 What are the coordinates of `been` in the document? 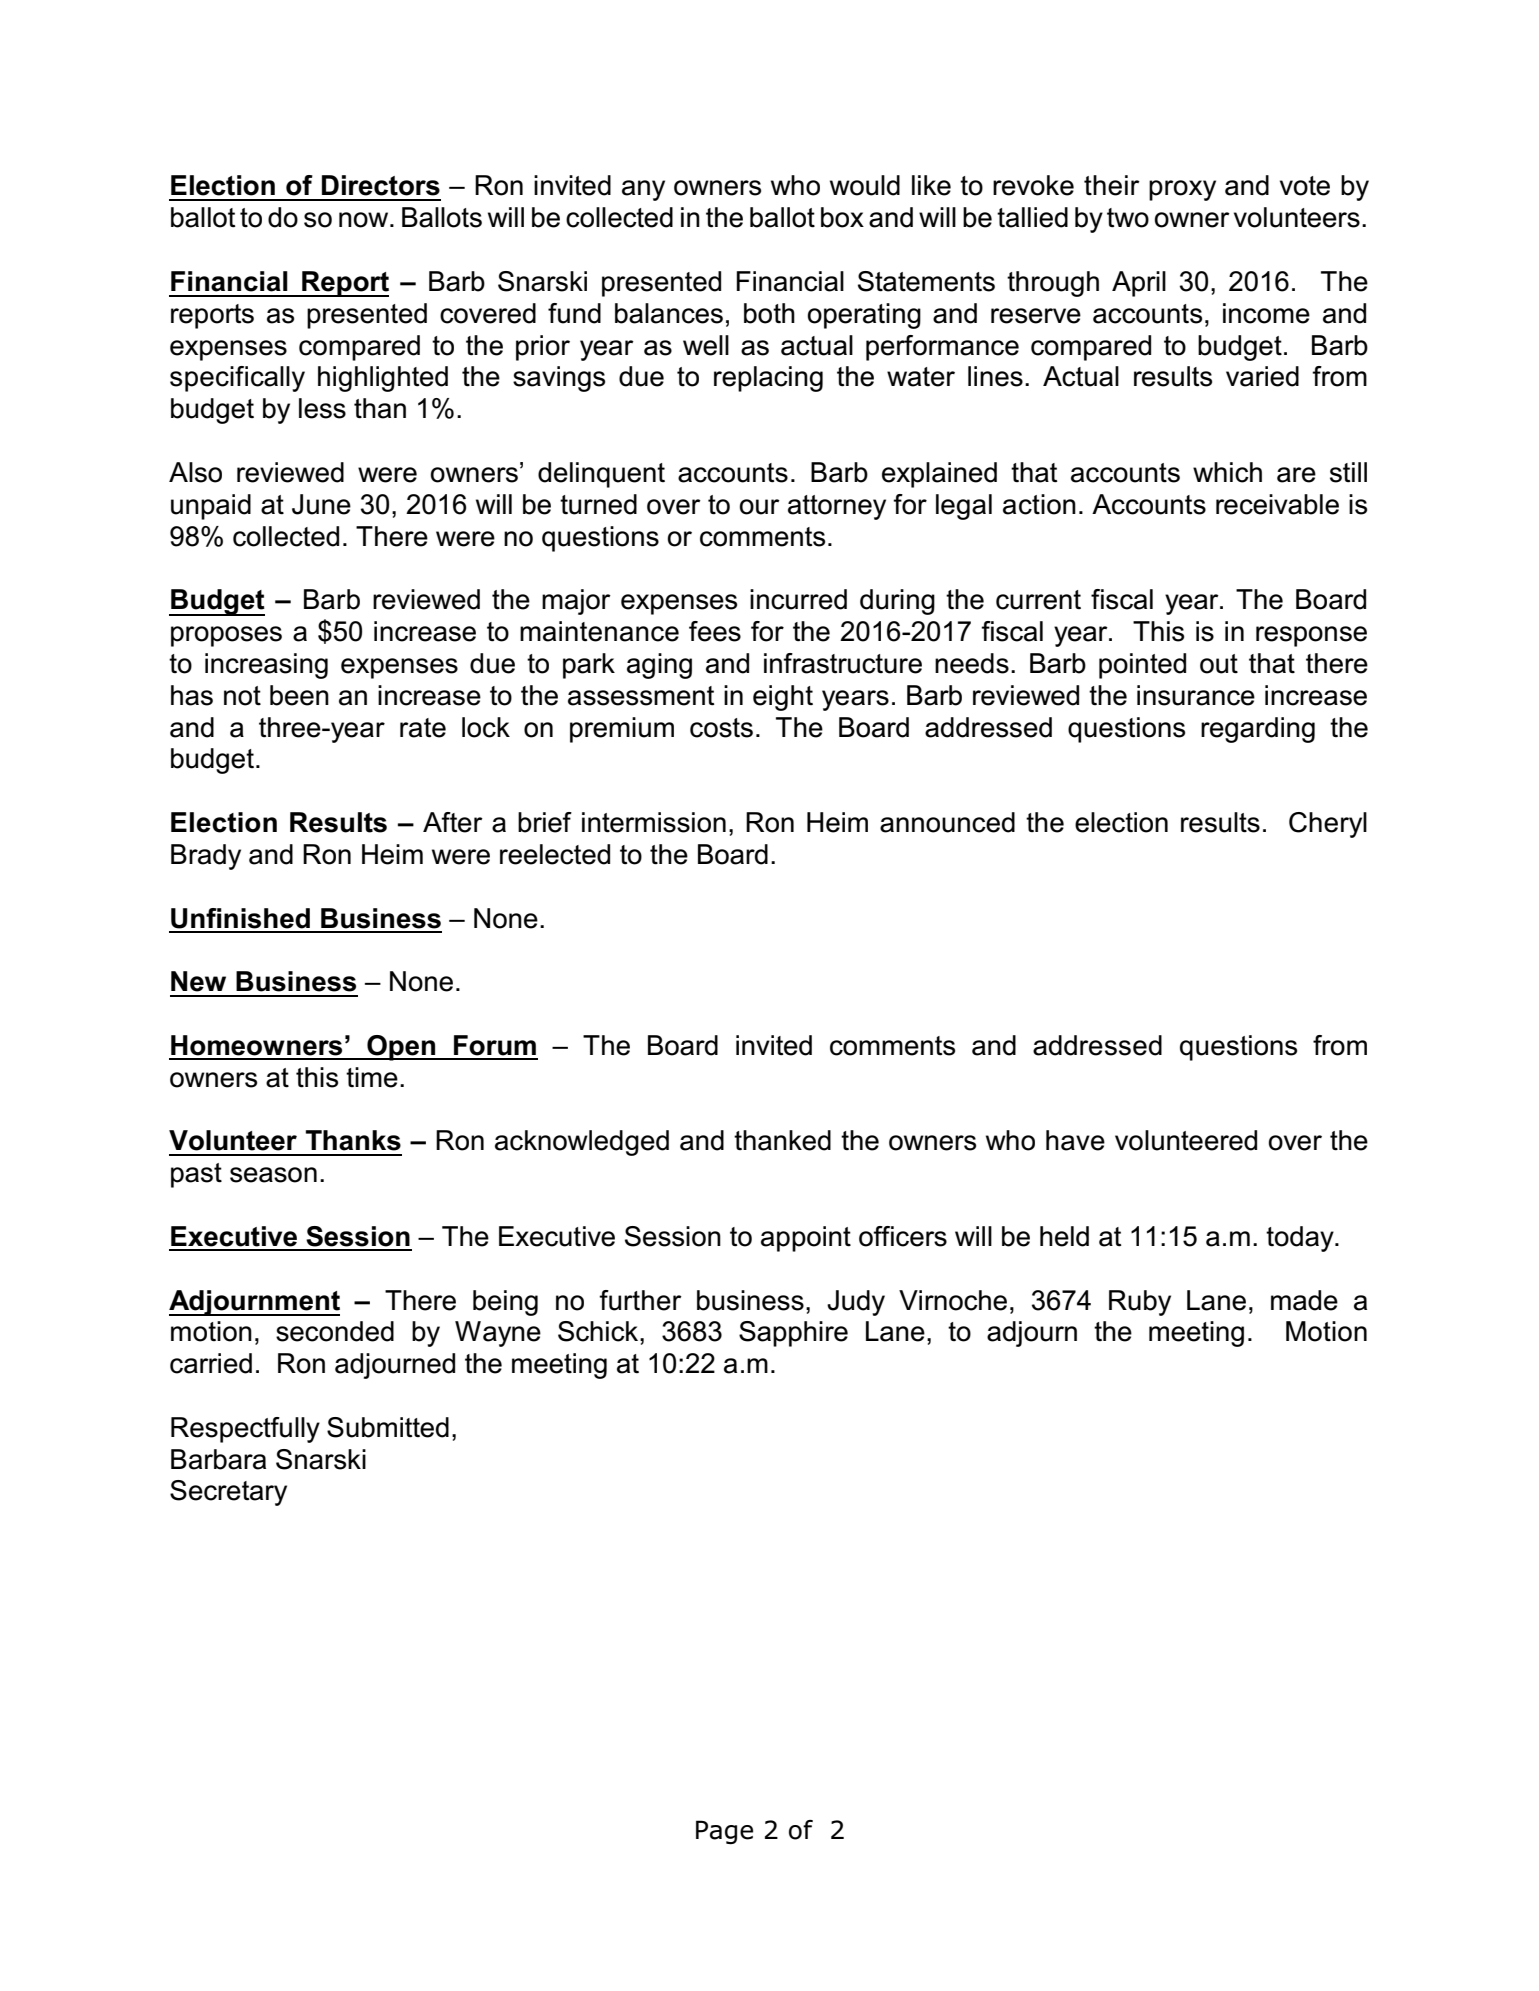 It's located at (299, 695).
